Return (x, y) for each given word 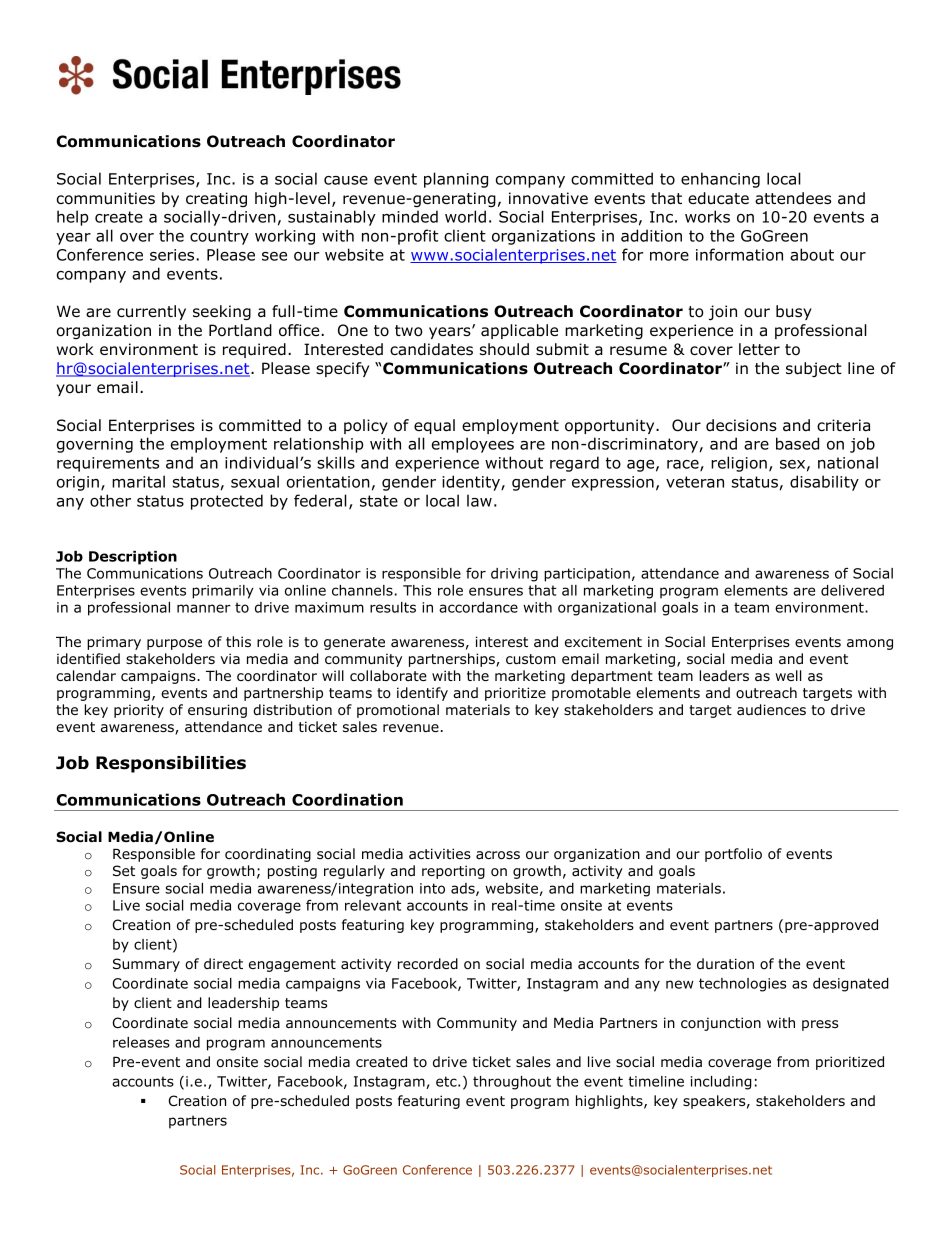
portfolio (733, 855)
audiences (771, 709)
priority (139, 711)
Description (133, 558)
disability (824, 483)
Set (124, 870)
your (73, 390)
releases (141, 1042)
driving (514, 575)
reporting (453, 872)
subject (814, 369)
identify (422, 694)
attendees (793, 198)
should (504, 349)
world (465, 216)
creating (216, 199)
